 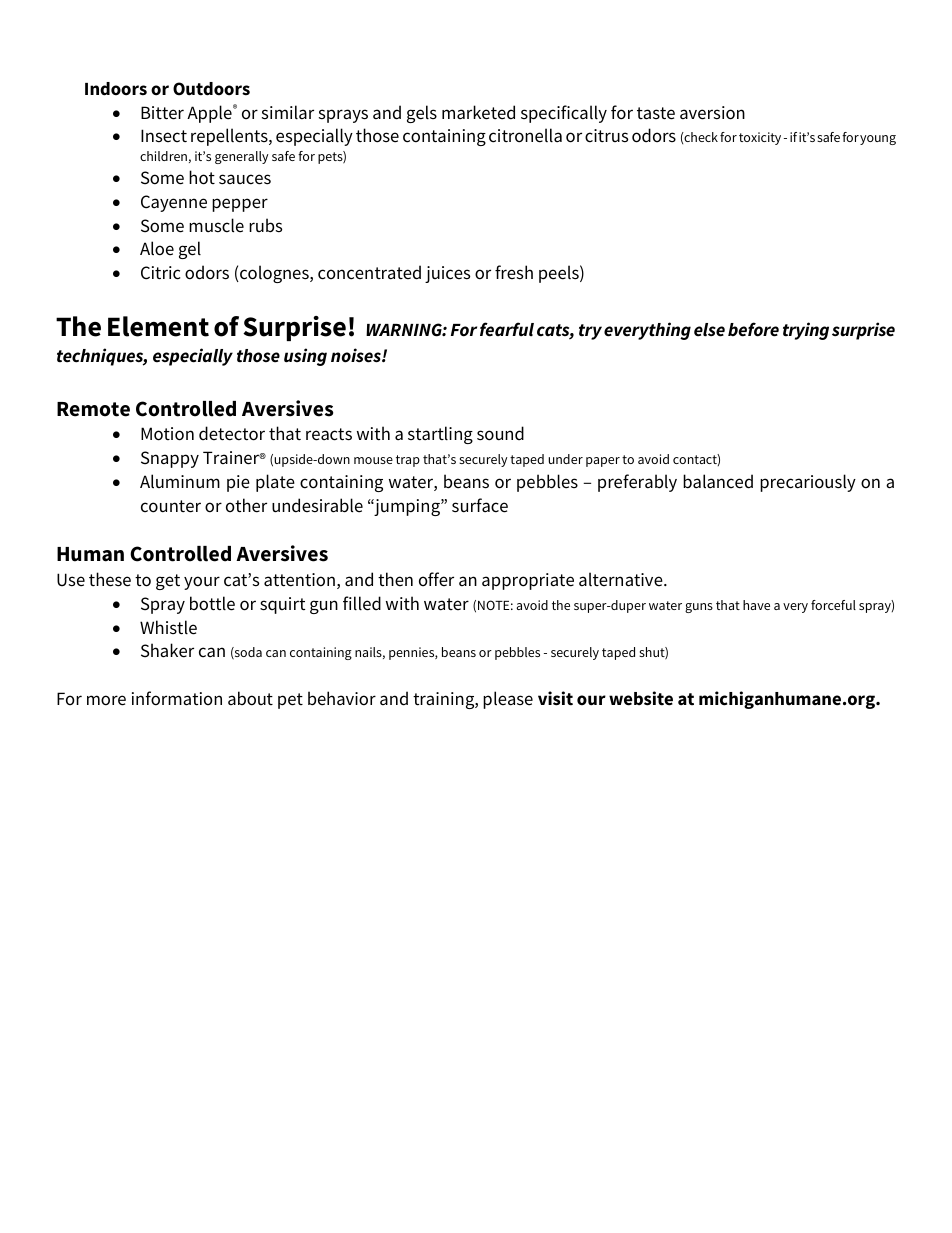 I want to click on information, so click(x=177, y=698).
